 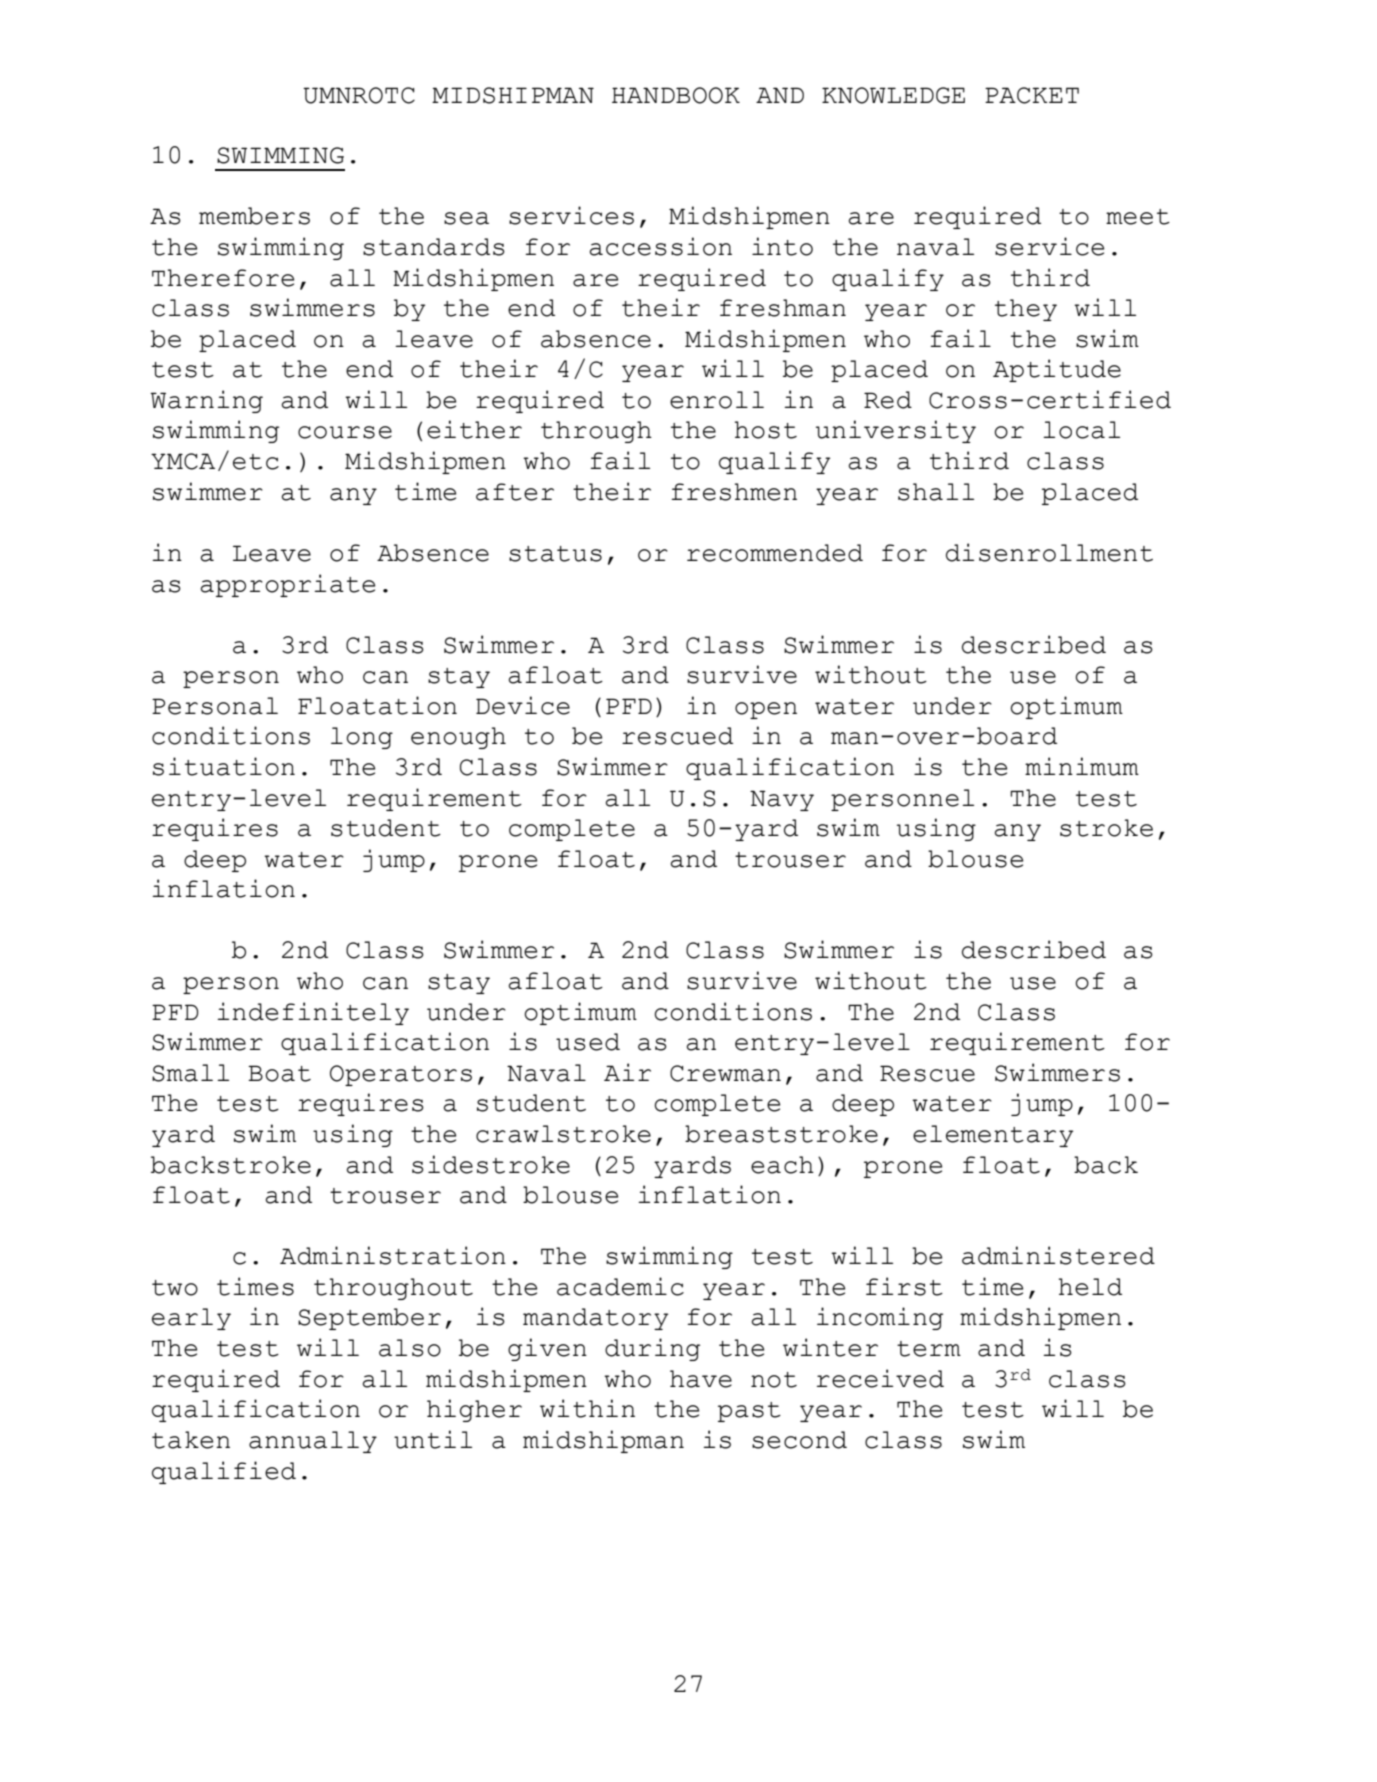 What do you see at coordinates (734, 492) in the page?
I see `freshmen` at bounding box center [734, 492].
